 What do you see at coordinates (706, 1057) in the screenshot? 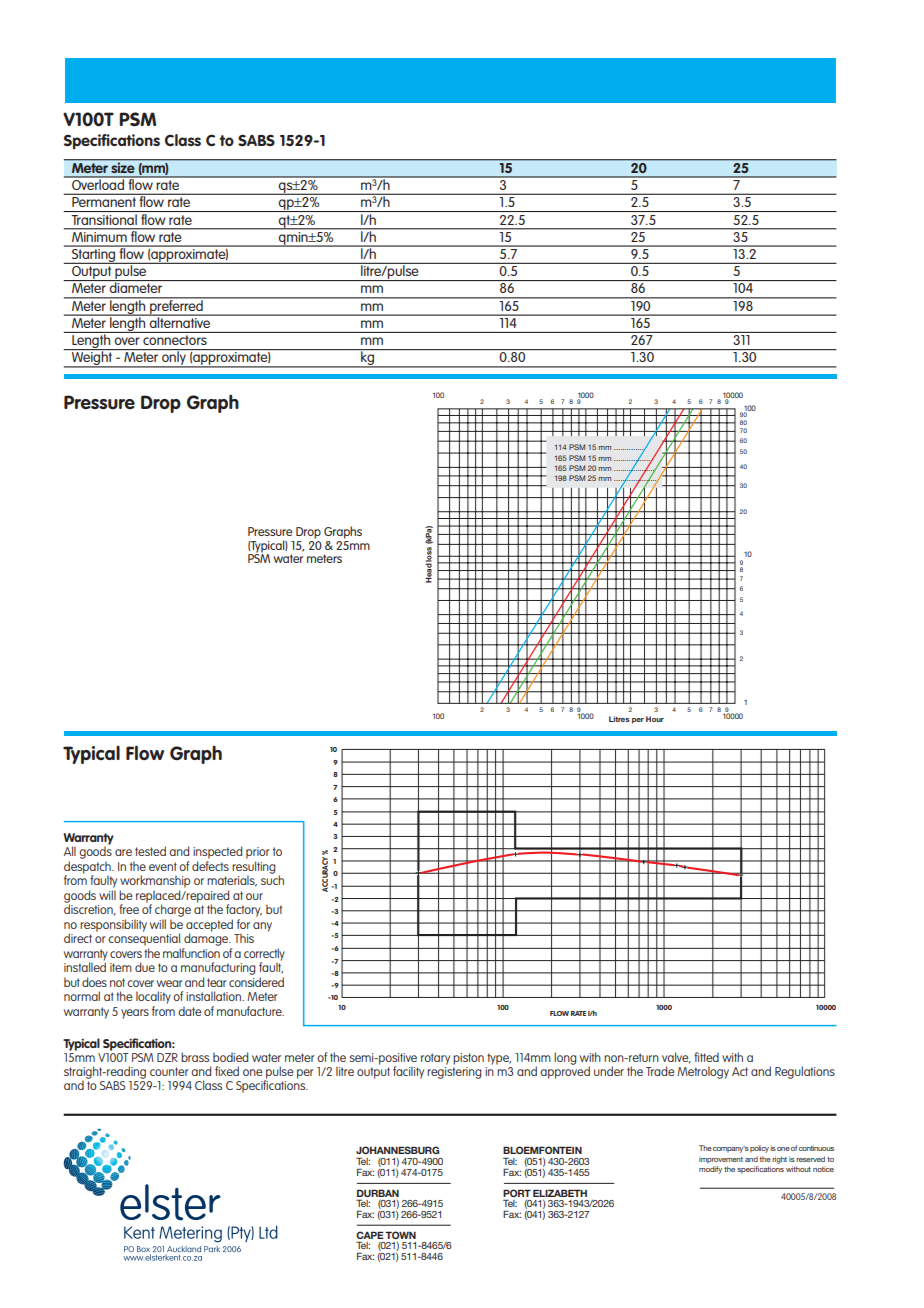
I see `fitted` at bounding box center [706, 1057].
